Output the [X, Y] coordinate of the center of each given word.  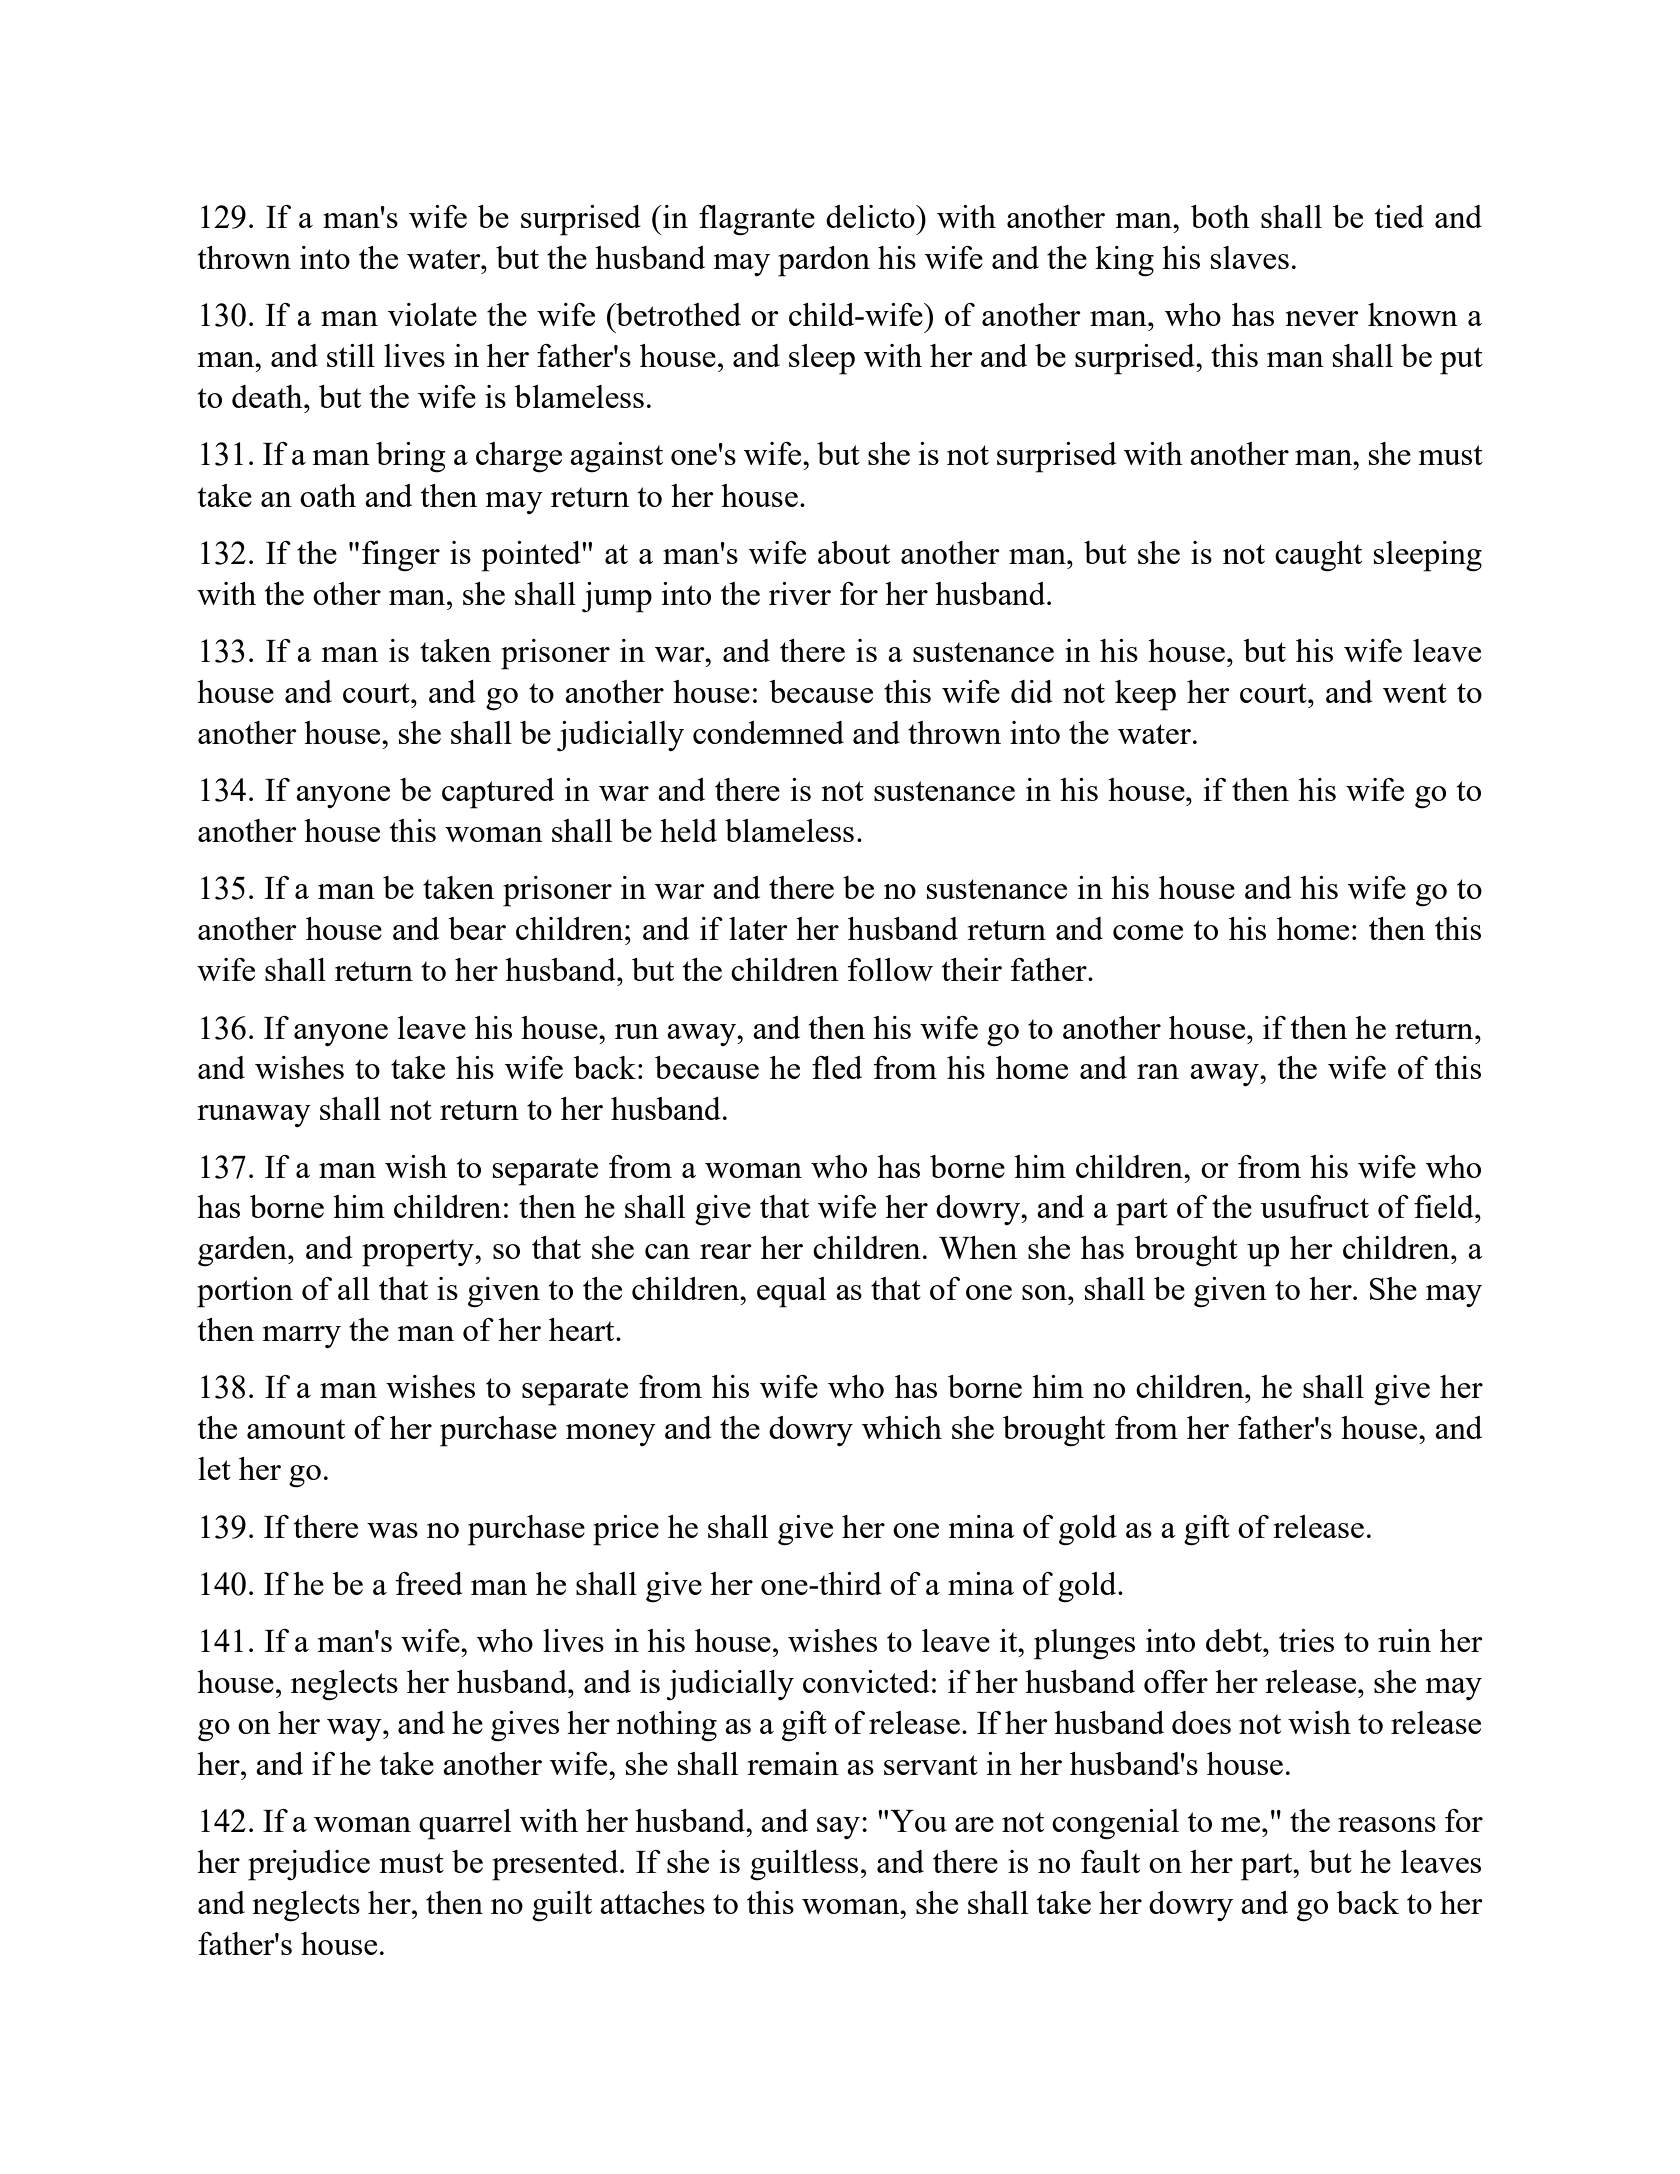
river [800, 593]
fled [837, 1067]
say [838, 1828]
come [1148, 932]
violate [432, 314]
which [902, 1427]
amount [296, 1429]
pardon [824, 261]
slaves [1250, 257]
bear [477, 928]
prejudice [309, 1865]
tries [1306, 1640]
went [1415, 693]
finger [401, 556]
